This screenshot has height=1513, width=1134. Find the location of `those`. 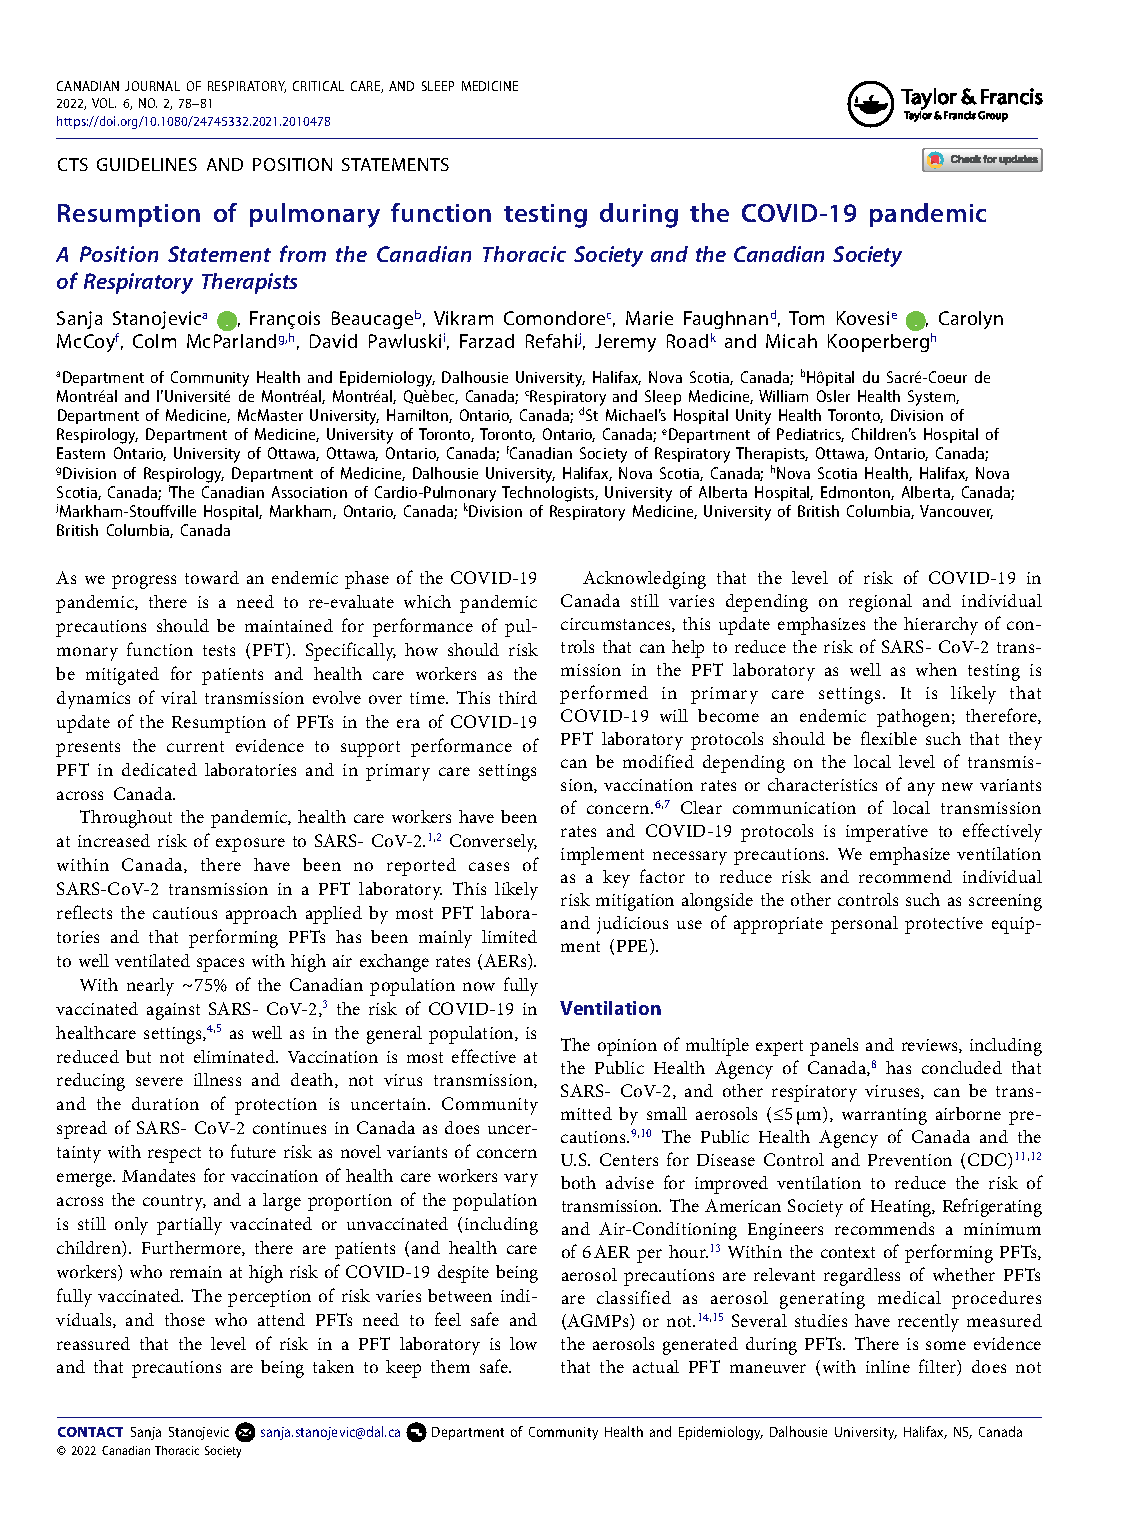

those is located at coordinates (185, 1319).
